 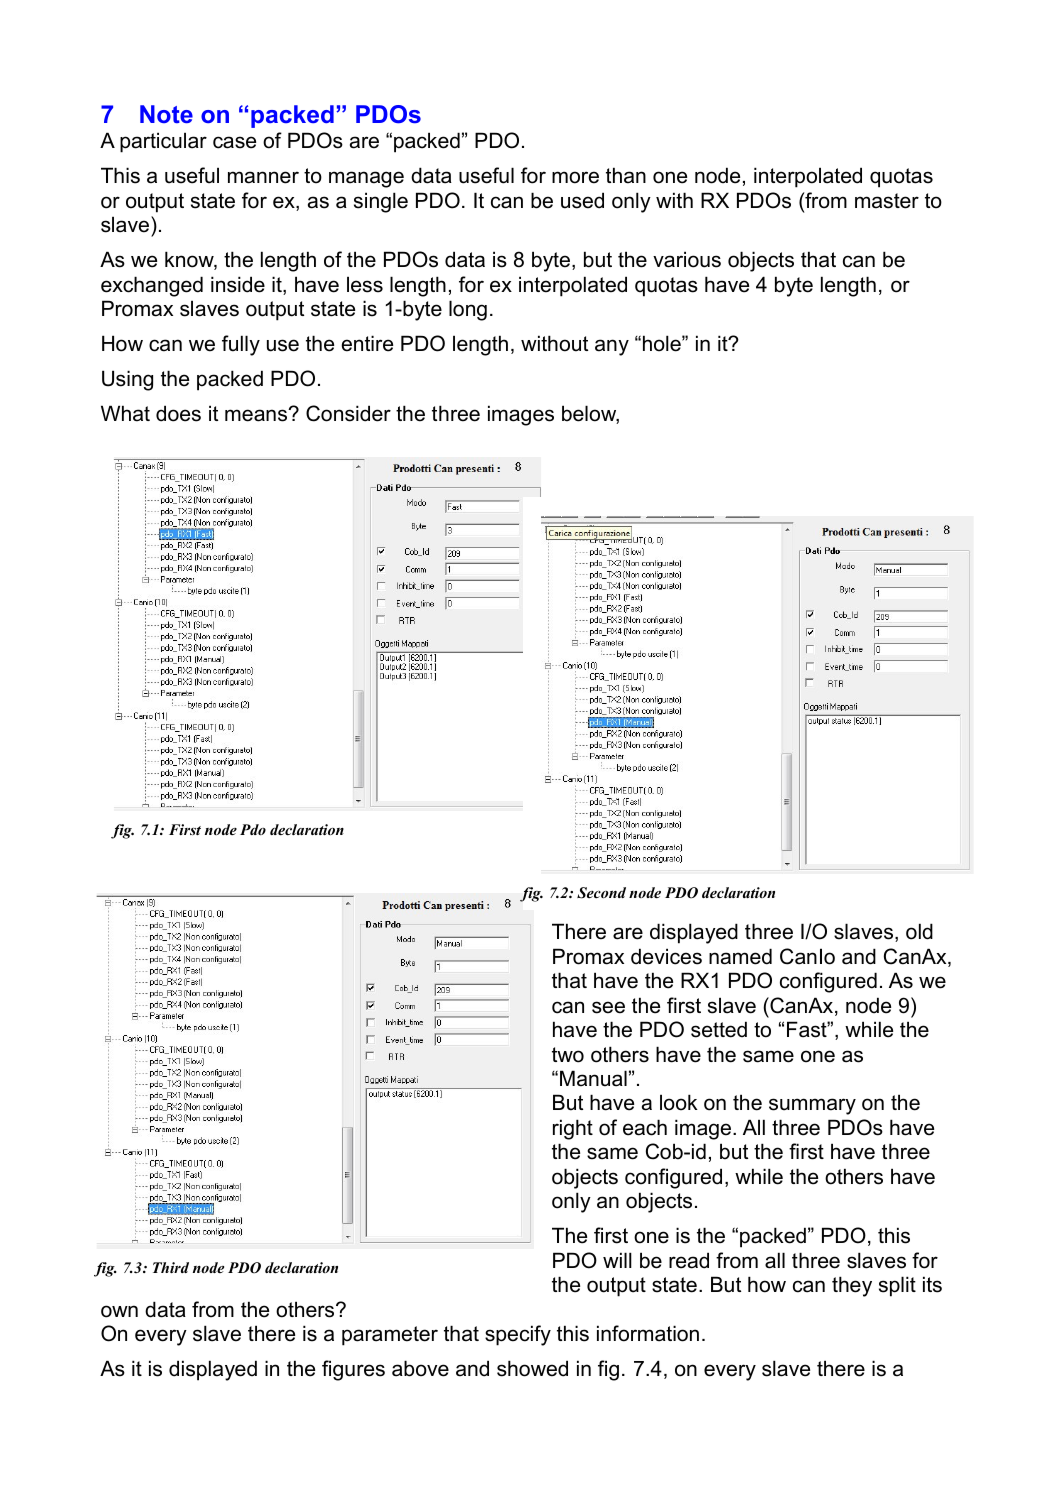 I want to click on Second, so click(x=601, y=893).
